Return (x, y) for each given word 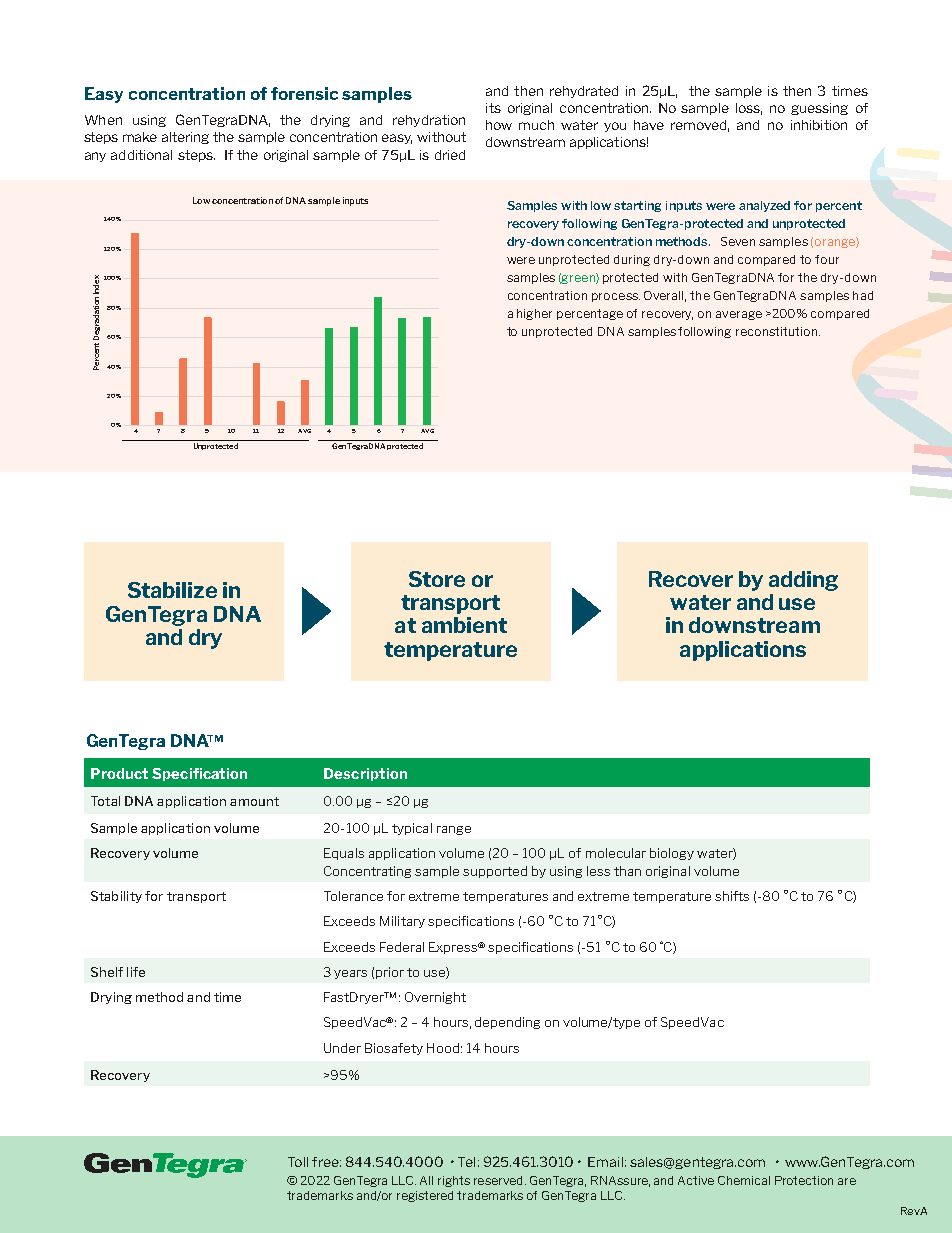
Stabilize (172, 590)
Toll (298, 1162)
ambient (464, 625)
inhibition (819, 125)
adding (803, 581)
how (499, 125)
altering (185, 138)
